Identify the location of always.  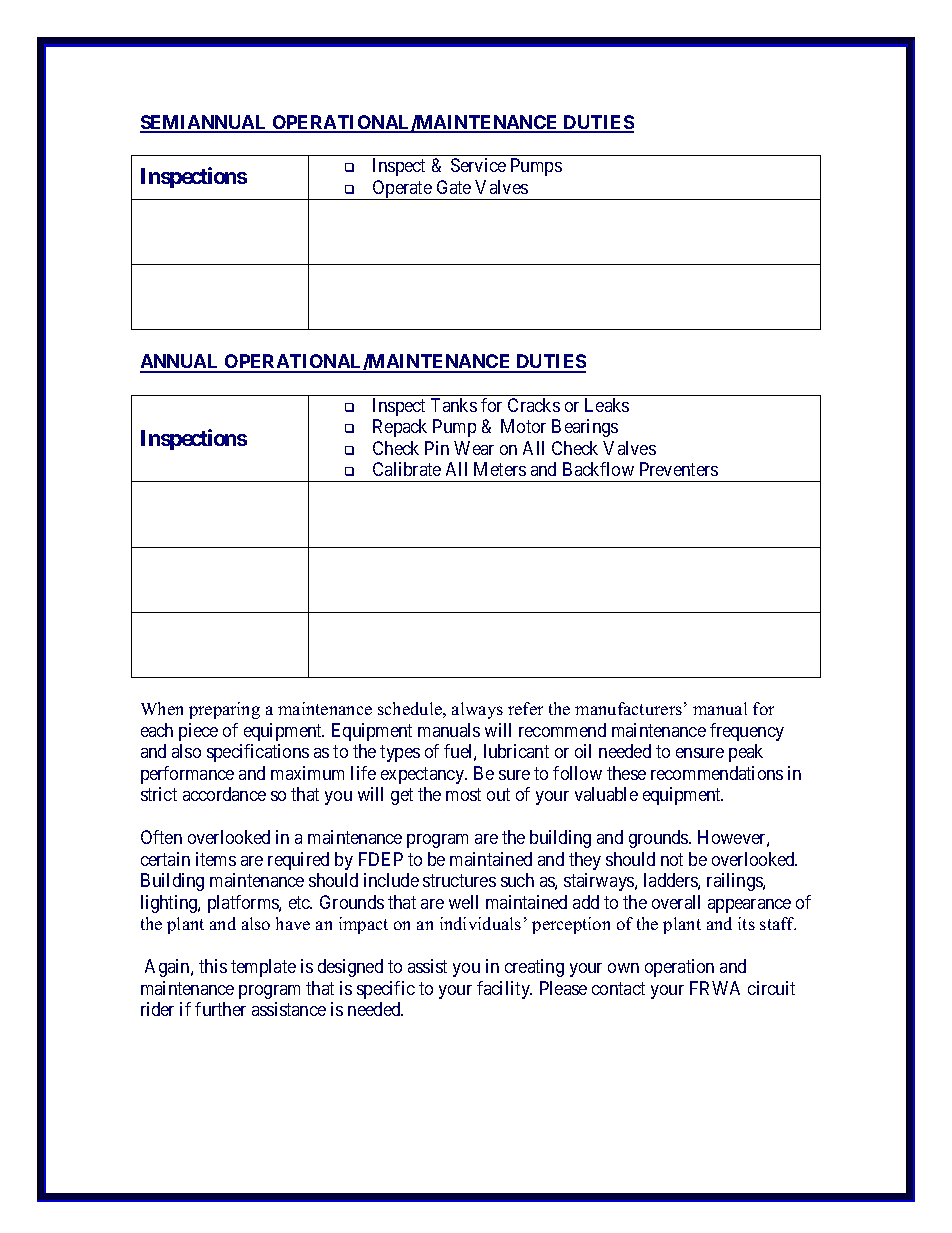
(477, 710).
